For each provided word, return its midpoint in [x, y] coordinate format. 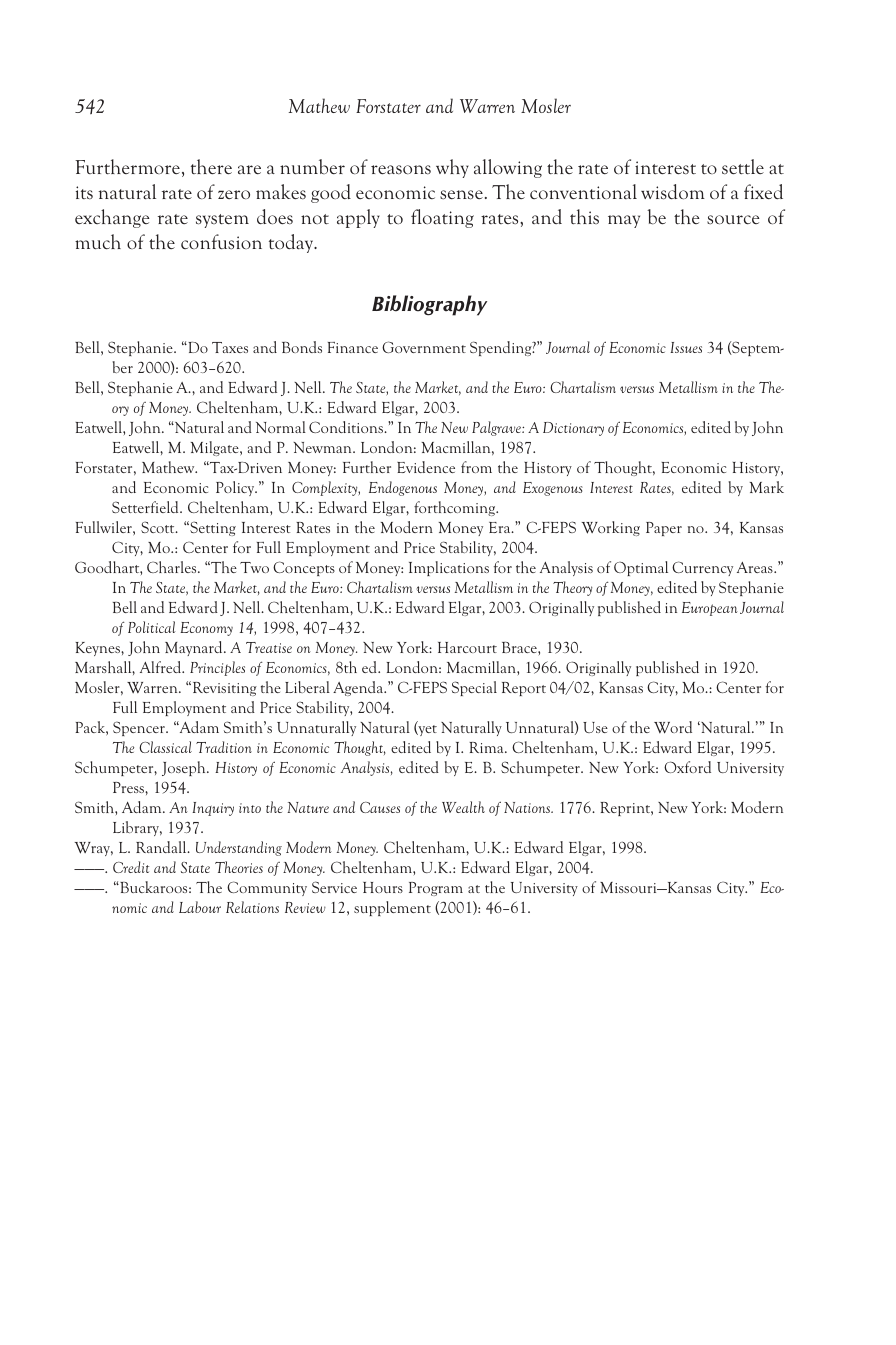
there [211, 166]
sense [461, 195]
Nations [528, 807]
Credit [131, 867]
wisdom [673, 192]
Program [436, 889]
